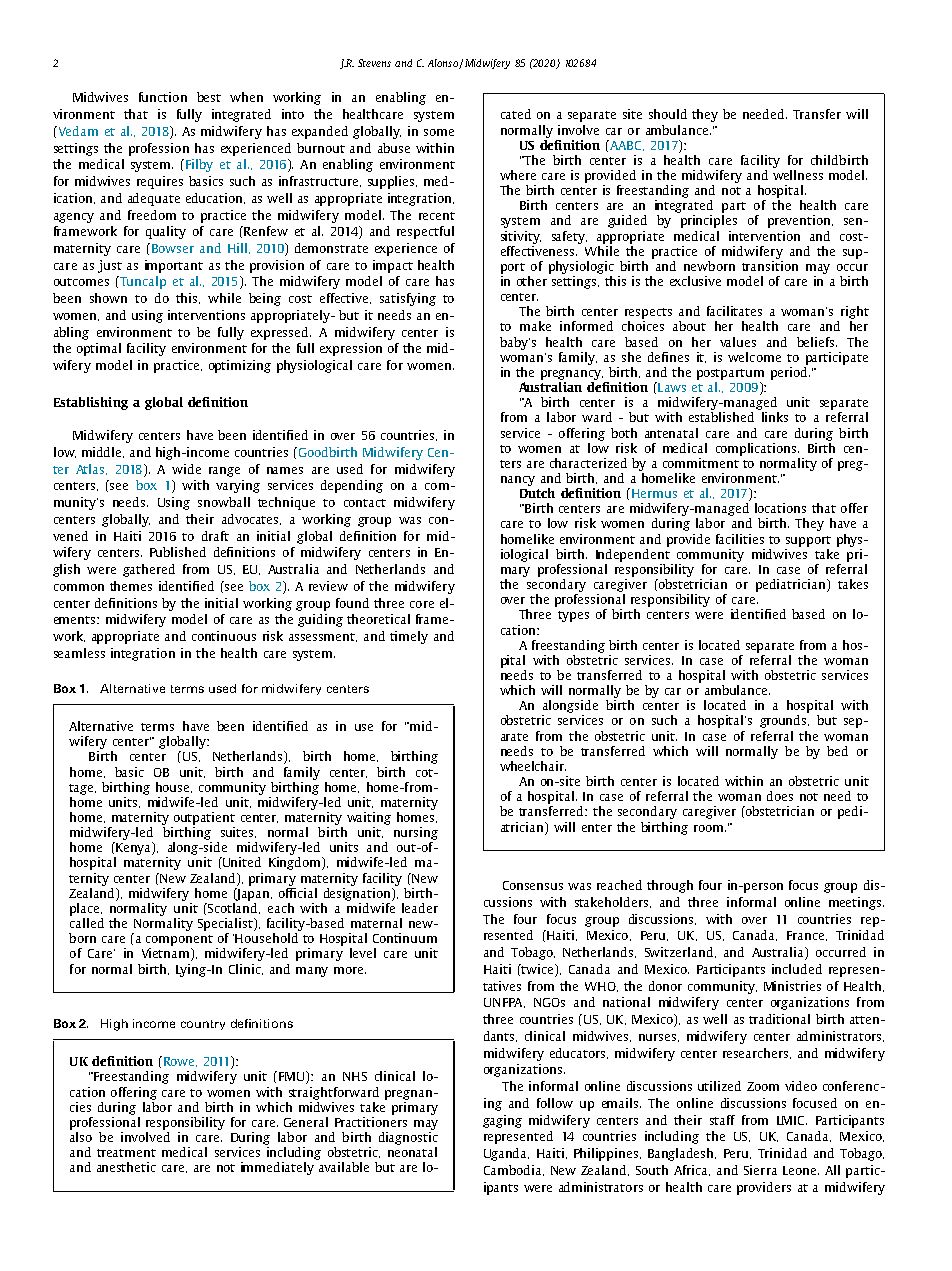  Describe the element at coordinates (99, 349) in the page. I see `optimal` at that location.
